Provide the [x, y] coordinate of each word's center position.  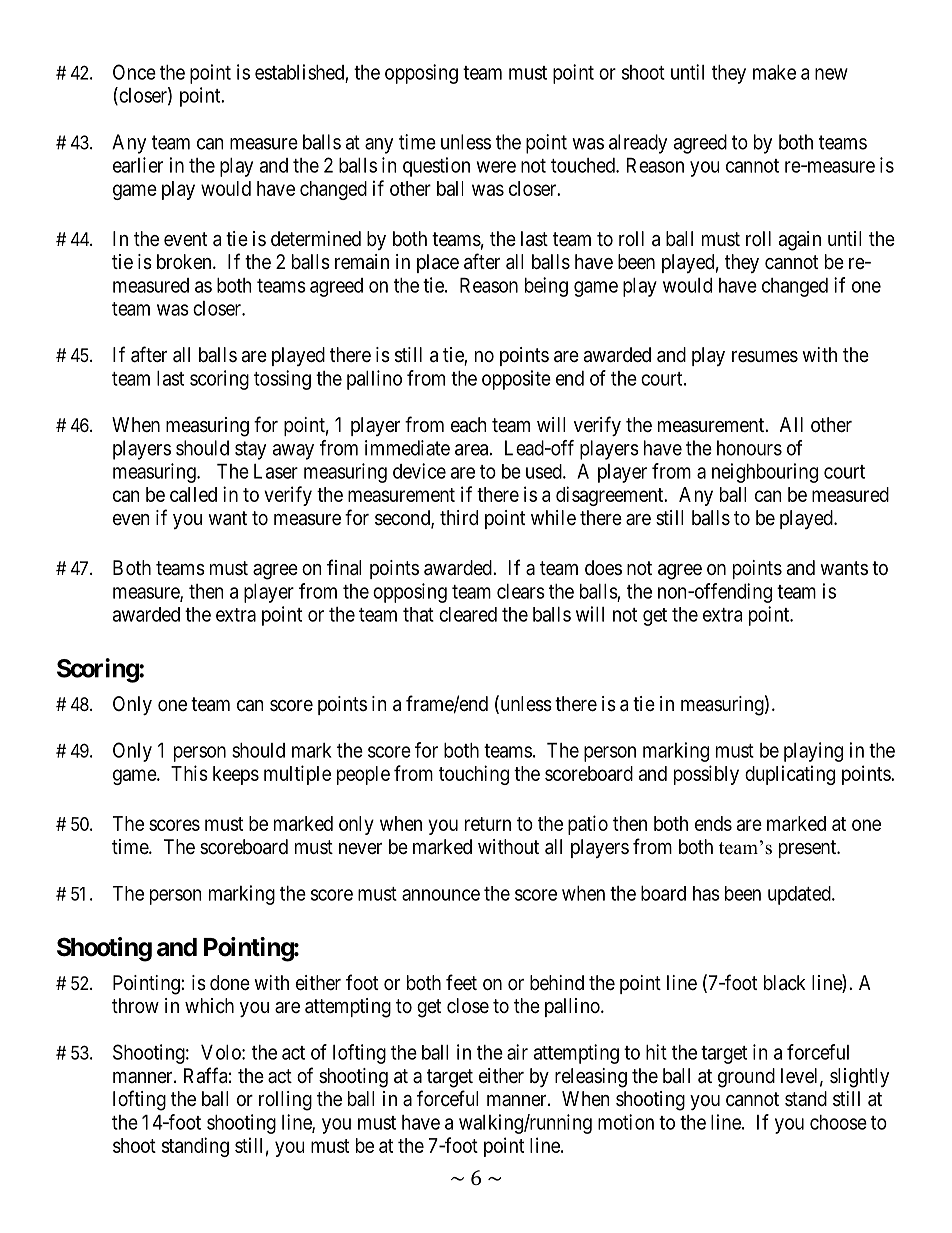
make [774, 72]
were [496, 167]
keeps [236, 775]
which [209, 1005]
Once [134, 72]
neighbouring [765, 473]
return [488, 824]
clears [521, 591]
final [344, 567]
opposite [516, 380]
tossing [282, 380]
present [809, 849]
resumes [765, 357]
